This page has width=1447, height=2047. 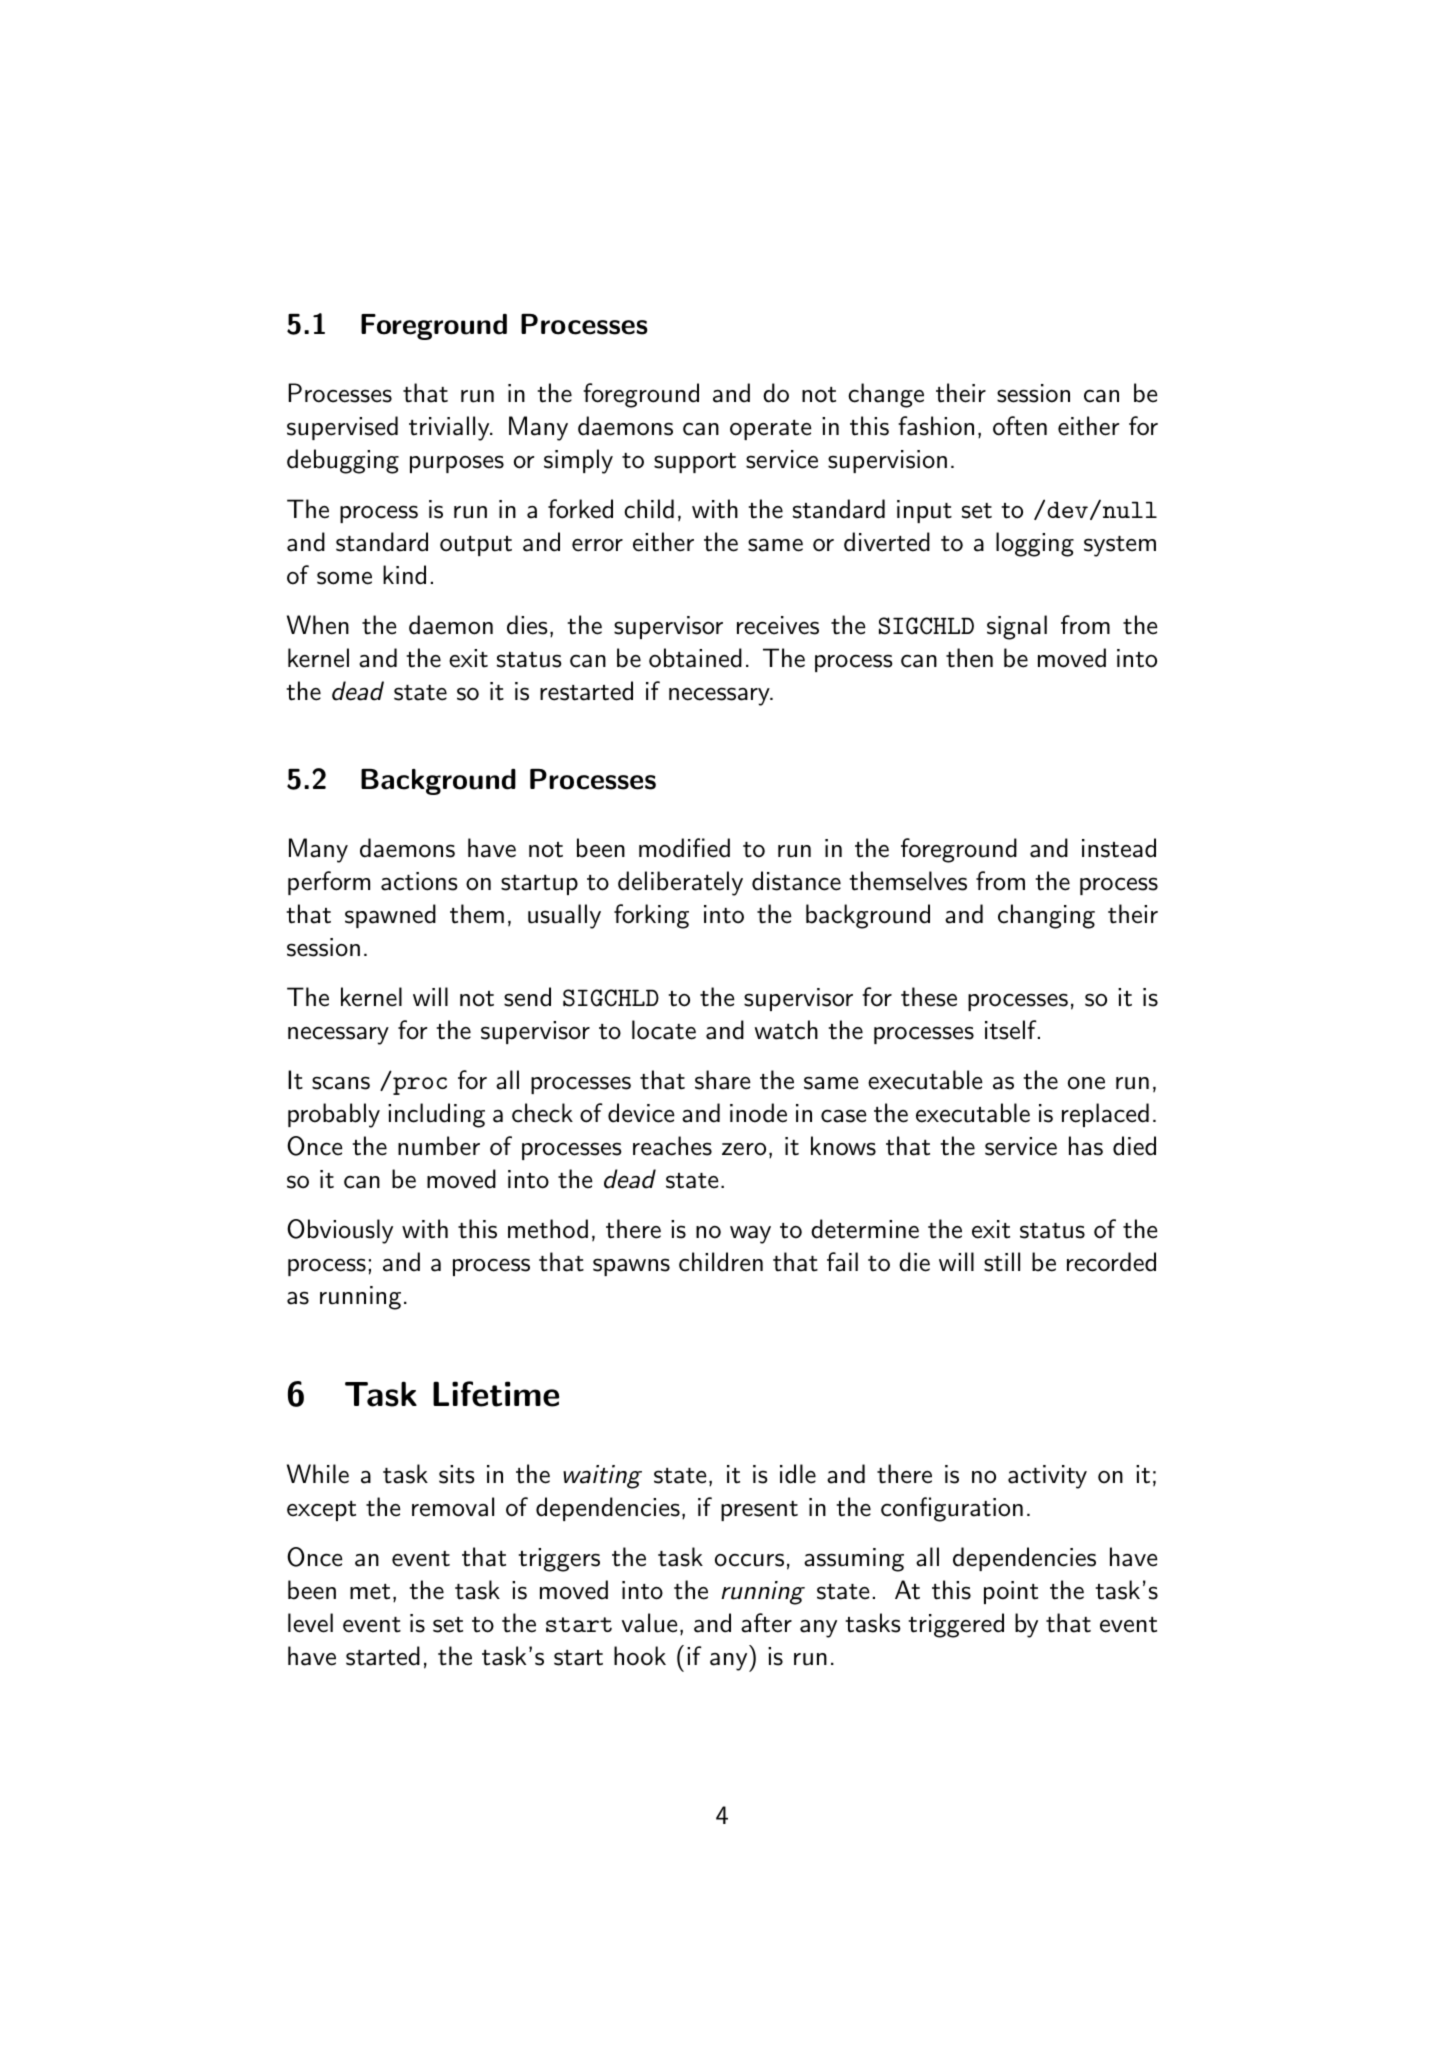 What do you see at coordinates (496, 1394) in the page?
I see `Lifetime` at bounding box center [496, 1394].
